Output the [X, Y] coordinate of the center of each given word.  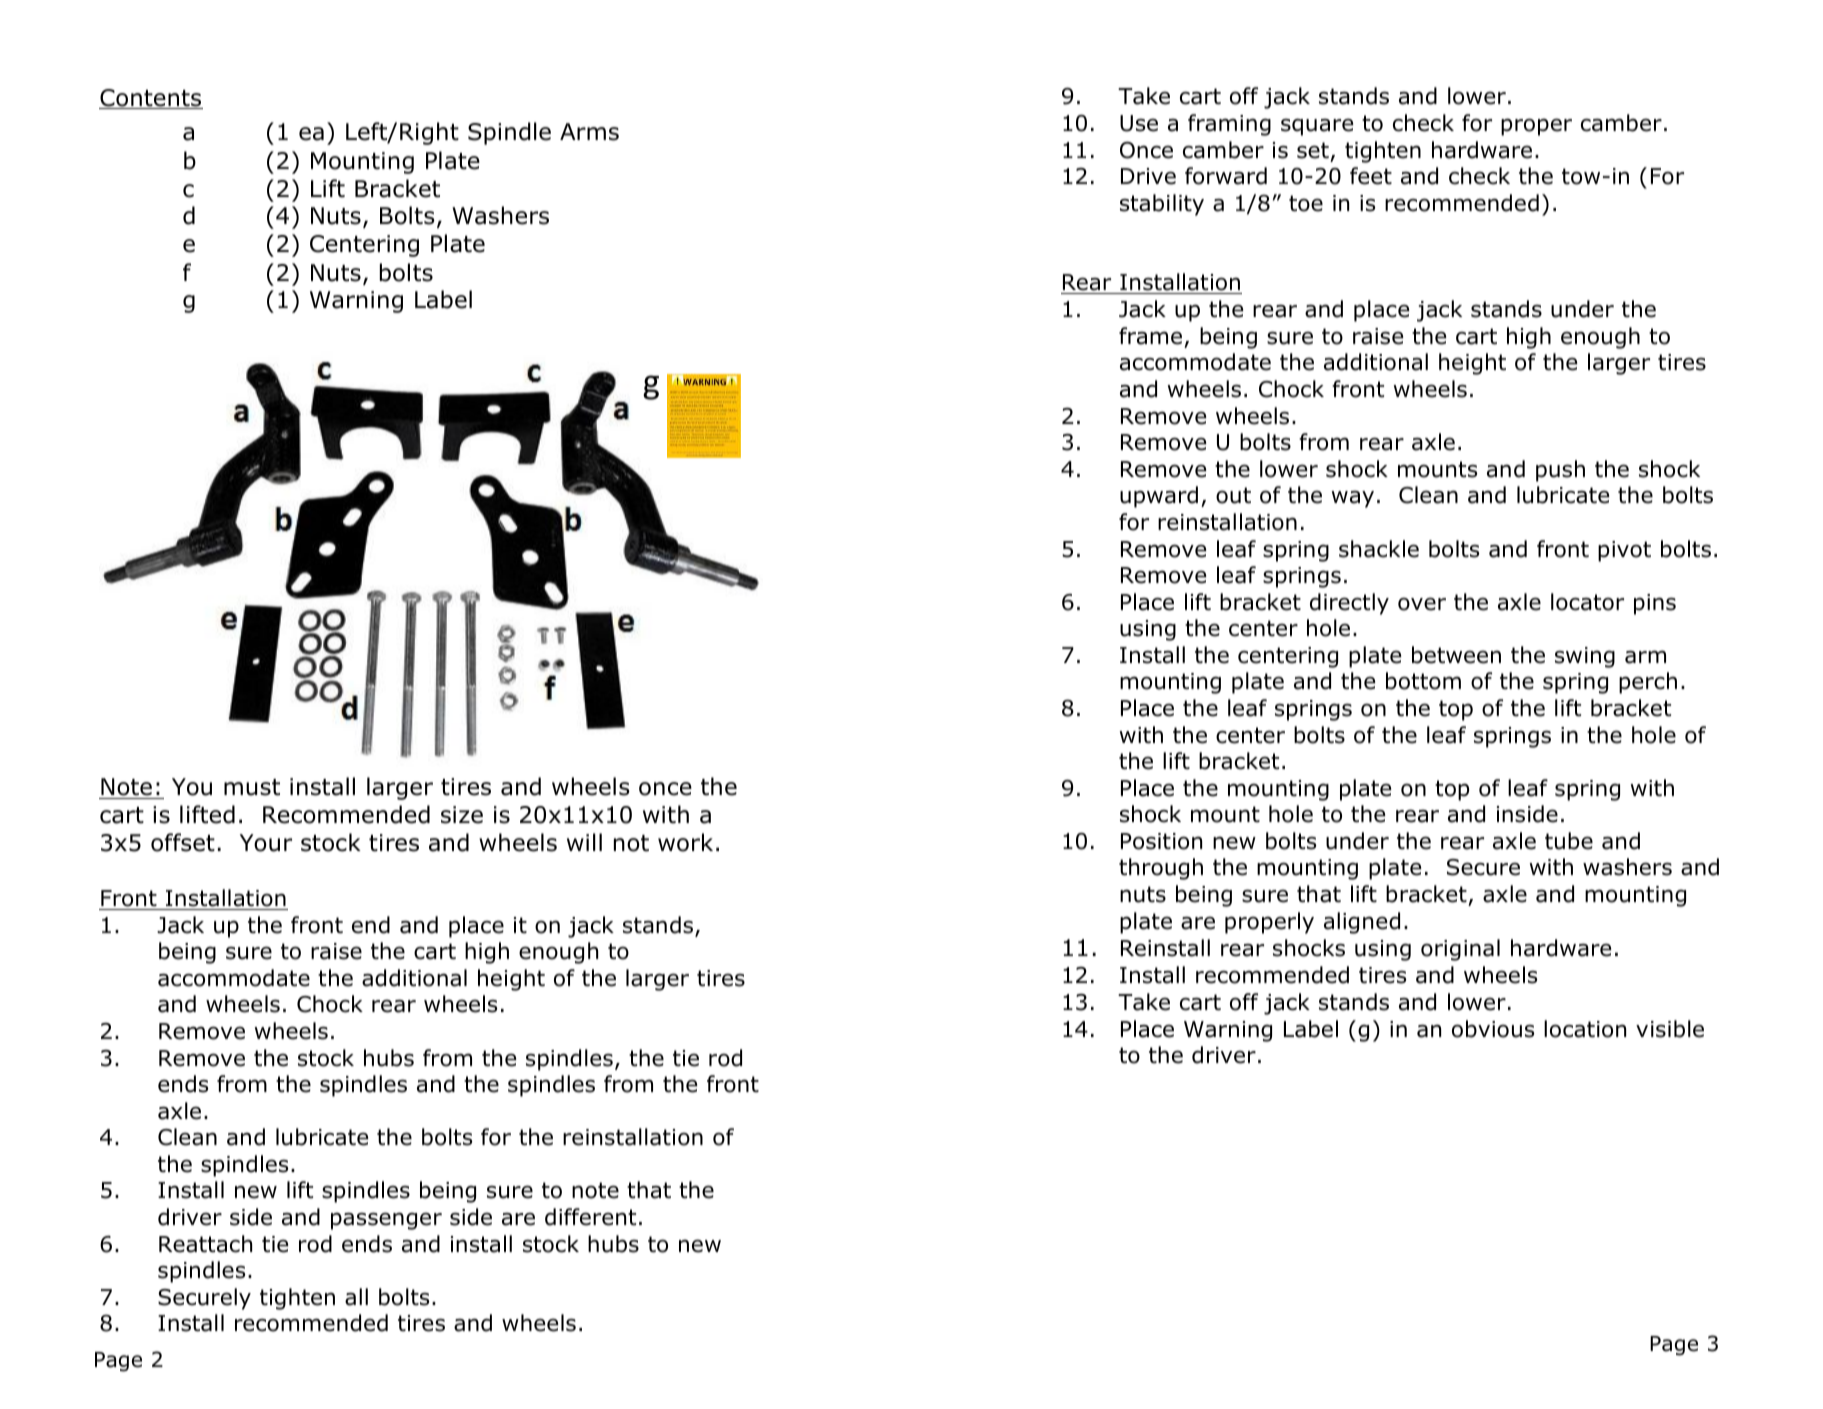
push [1560, 471]
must [252, 787]
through [1161, 869]
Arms [589, 132]
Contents [151, 99]
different [590, 1217]
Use [1139, 123]
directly [1349, 604]
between [1456, 655]
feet [1371, 176]
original [1460, 950]
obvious [1493, 1029]
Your [266, 843]
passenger [386, 1221]
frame [1150, 336]
